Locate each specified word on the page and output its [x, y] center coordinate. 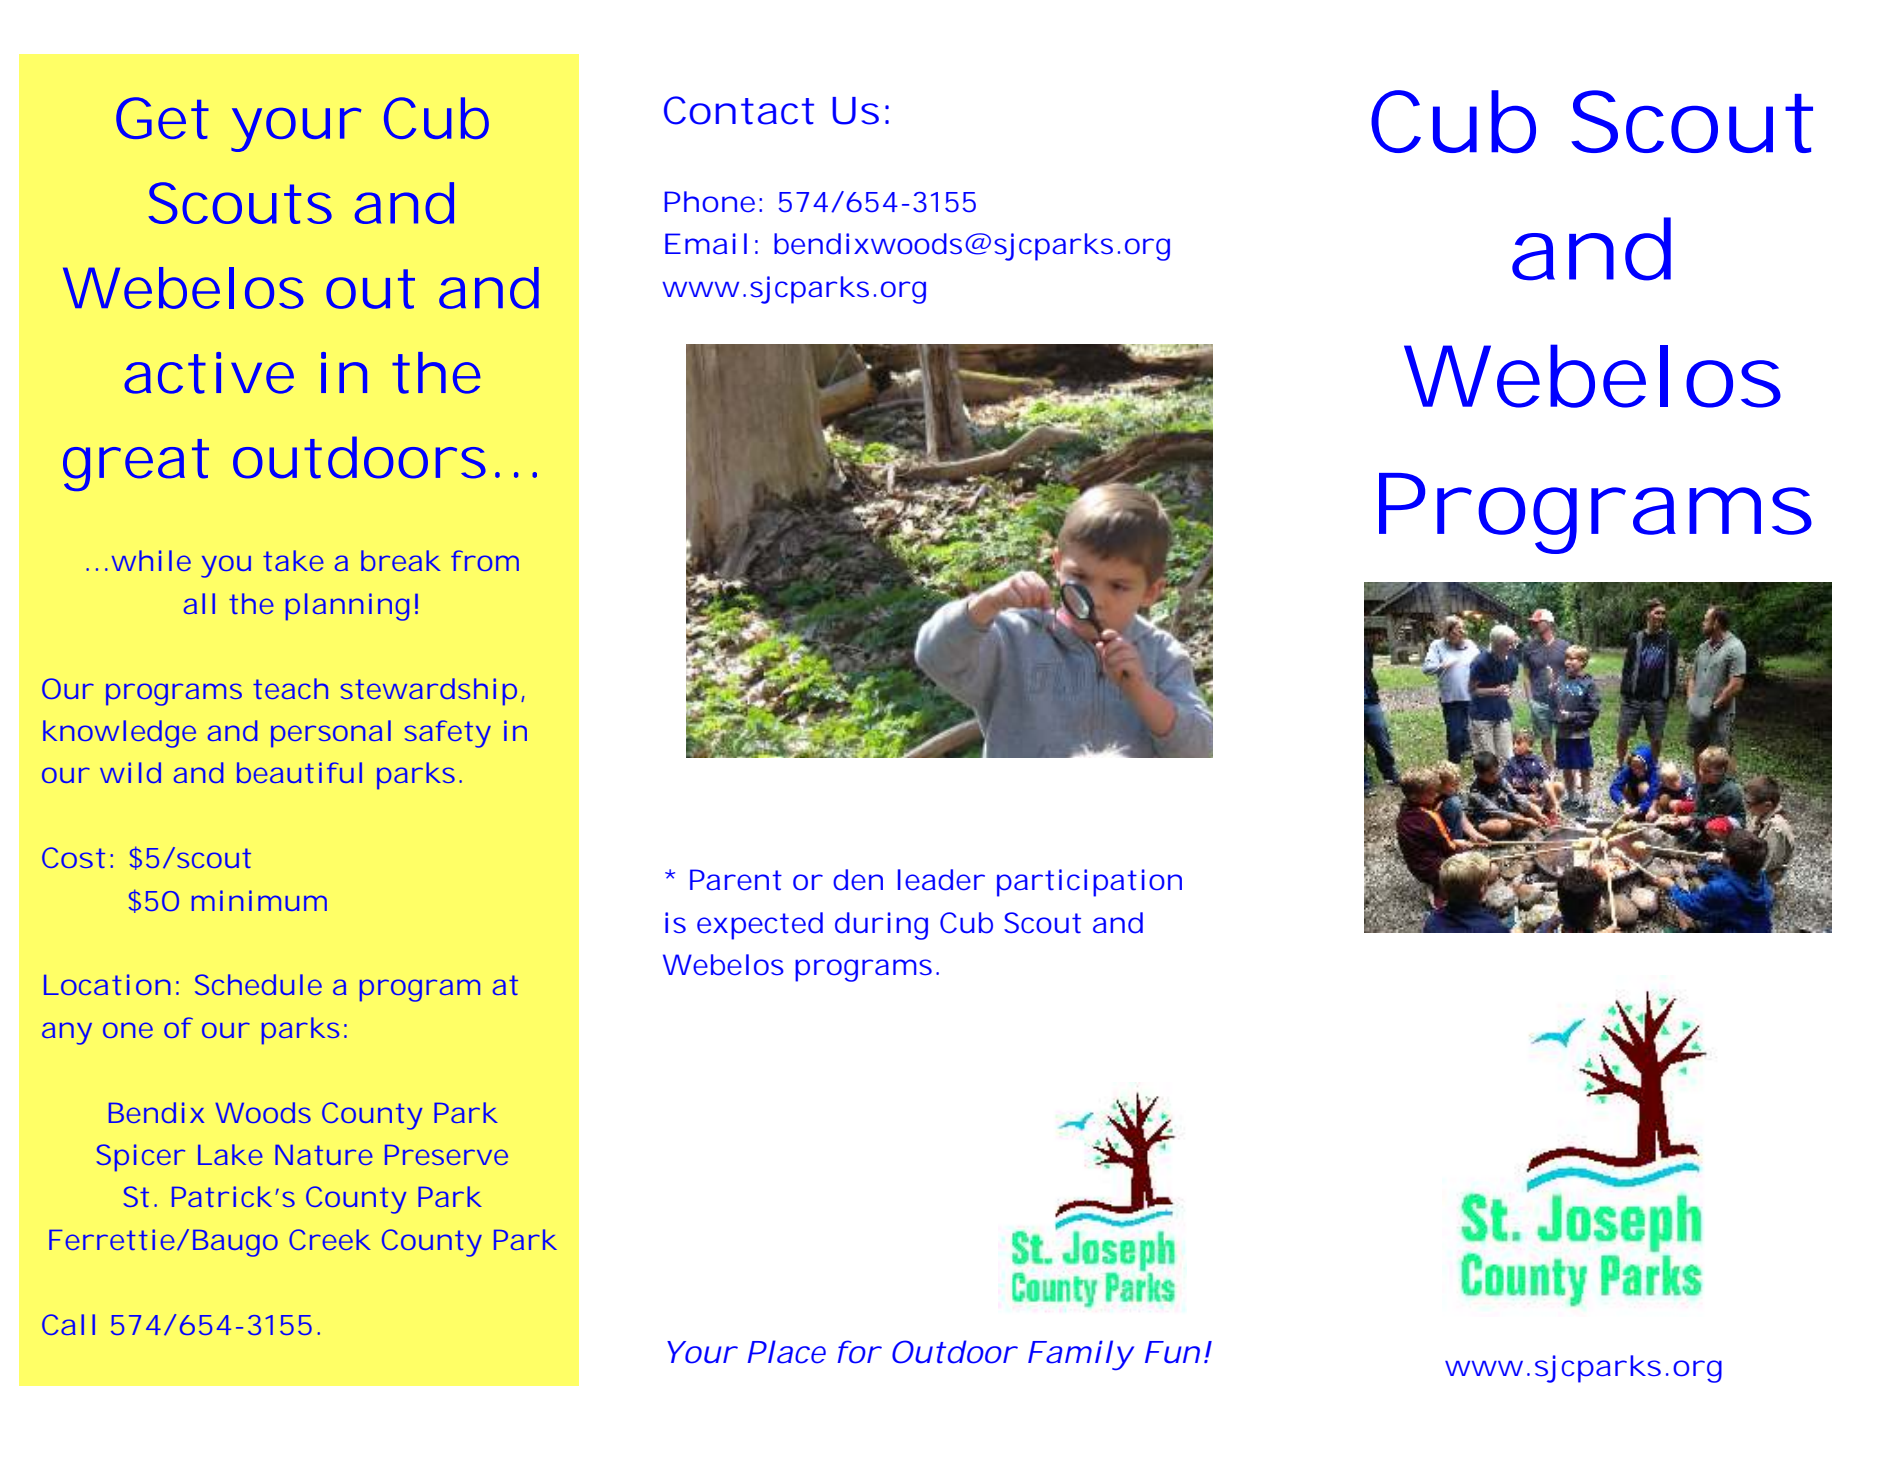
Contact [739, 110]
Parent [736, 880]
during [881, 926]
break [400, 560]
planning [347, 607]
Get [162, 118]
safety [448, 734]
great [136, 465]
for [858, 1352]
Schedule [258, 984]
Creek [329, 1239]
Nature [324, 1155]
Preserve [446, 1155]
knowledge [119, 734]
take [293, 560]
